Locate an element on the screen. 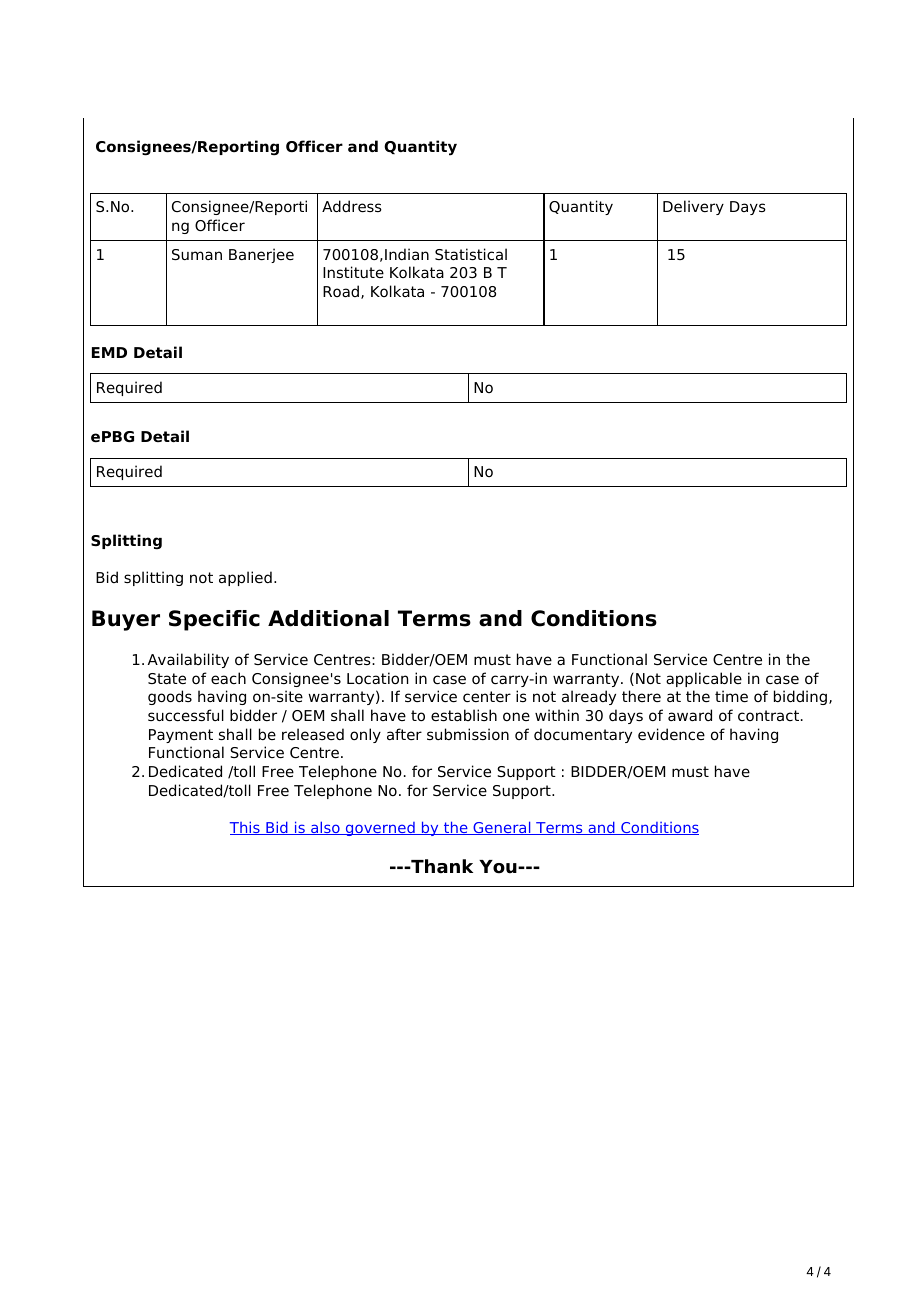 The image size is (924, 1308). evidence is located at coordinates (671, 734).
